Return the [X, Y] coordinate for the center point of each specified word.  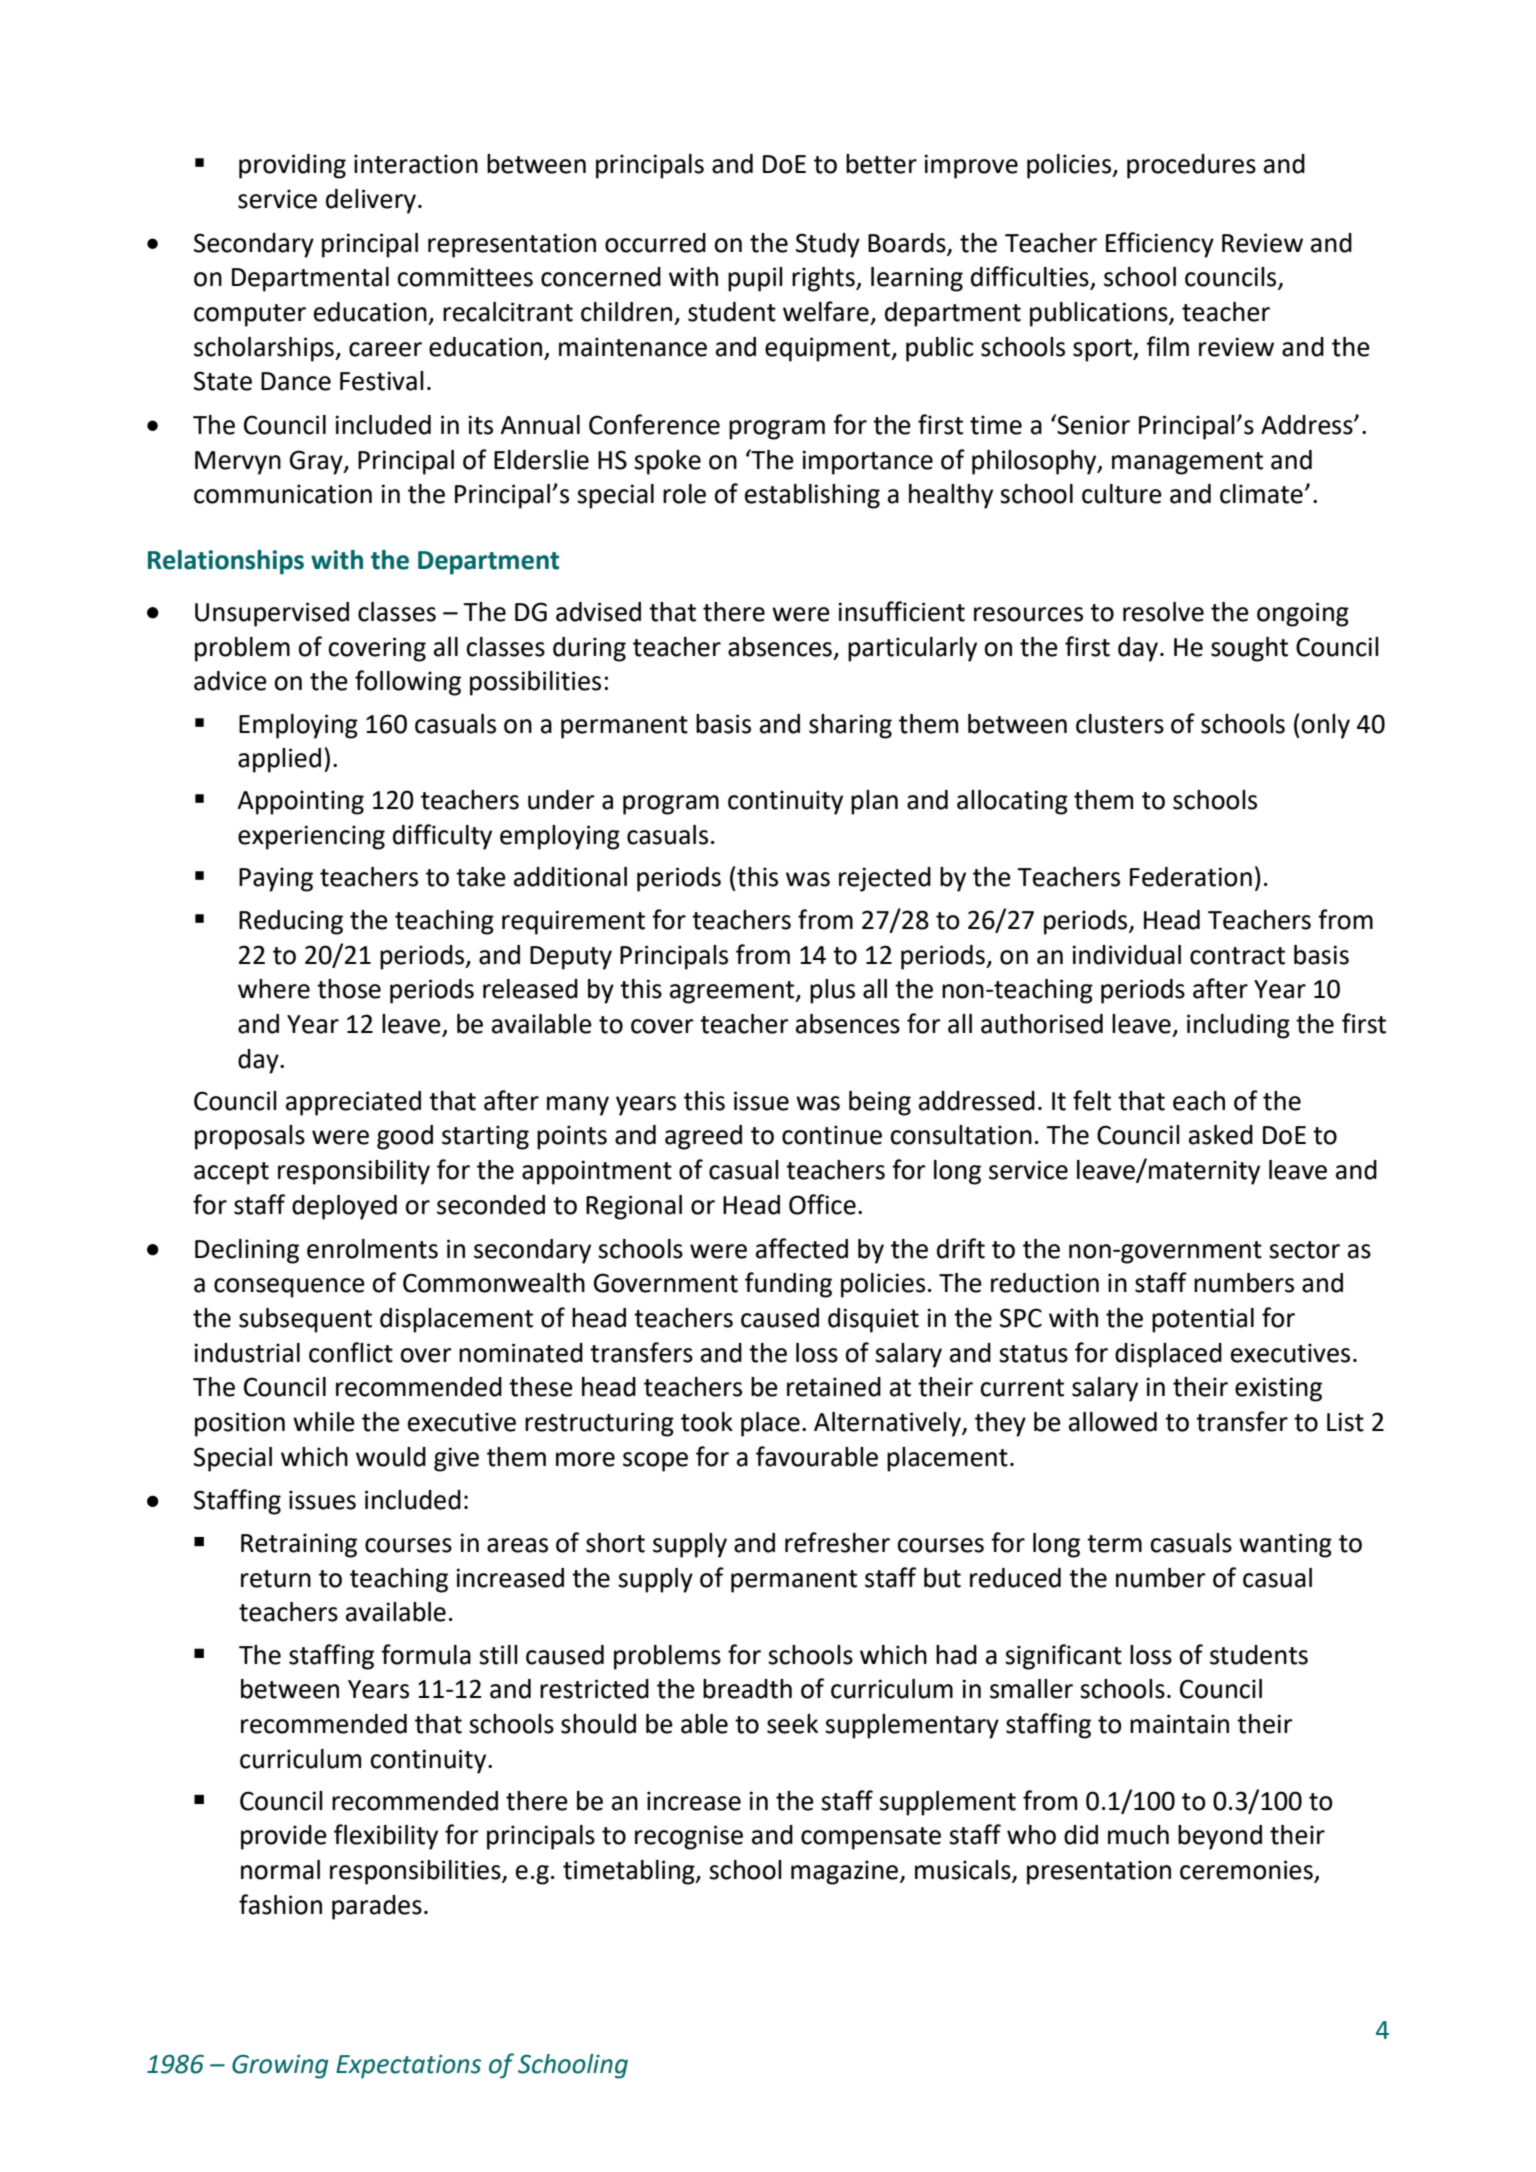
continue [832, 1135]
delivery [371, 201]
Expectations [408, 2067]
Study [828, 245]
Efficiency [1160, 245]
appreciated [353, 1103]
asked [1221, 1135]
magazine [846, 1872]
